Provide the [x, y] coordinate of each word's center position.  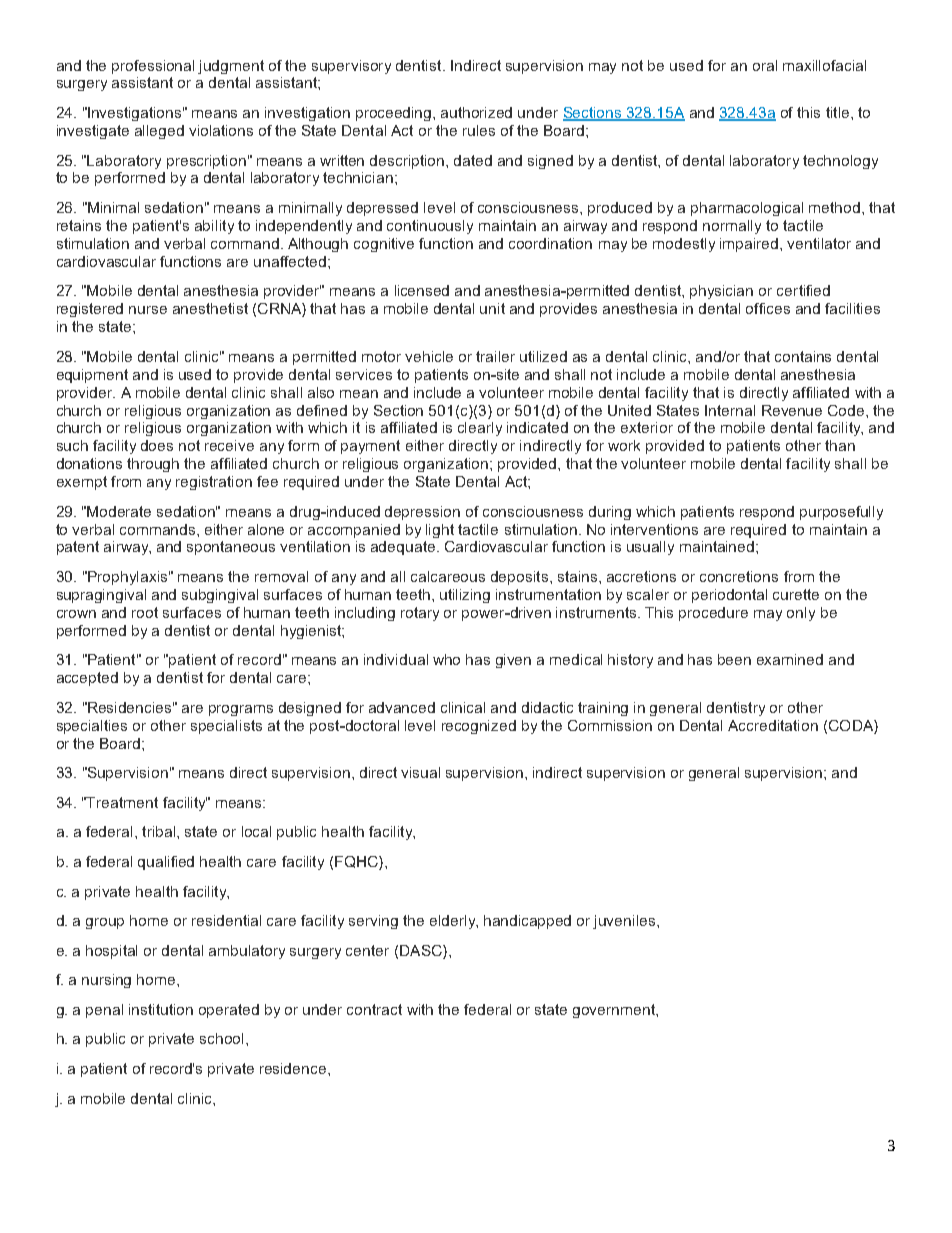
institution [161, 1009]
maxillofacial [824, 65]
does [157, 445]
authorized [476, 112]
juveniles [625, 922]
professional [153, 67]
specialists [226, 727]
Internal [730, 410]
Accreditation [773, 725]
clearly [480, 429]
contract [374, 1009]
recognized [479, 727]
